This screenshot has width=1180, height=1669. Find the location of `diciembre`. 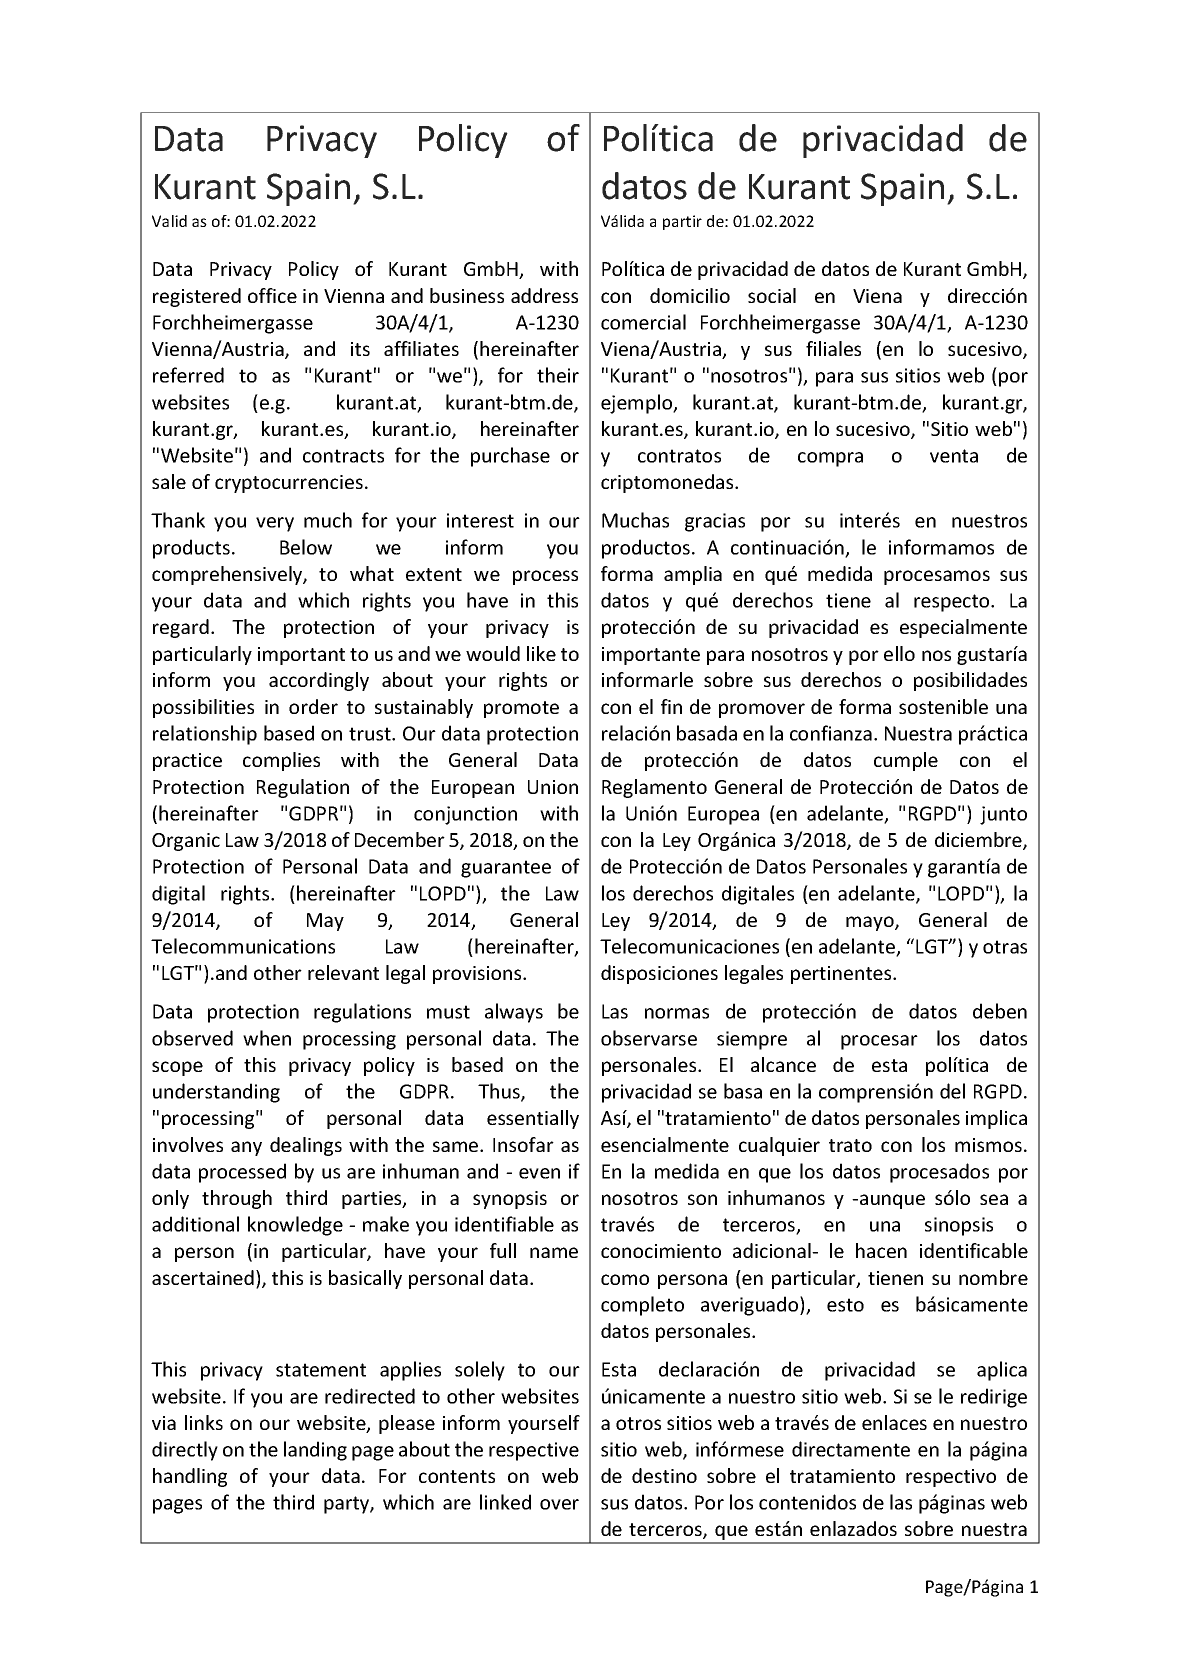

diciembre is located at coordinates (979, 841).
